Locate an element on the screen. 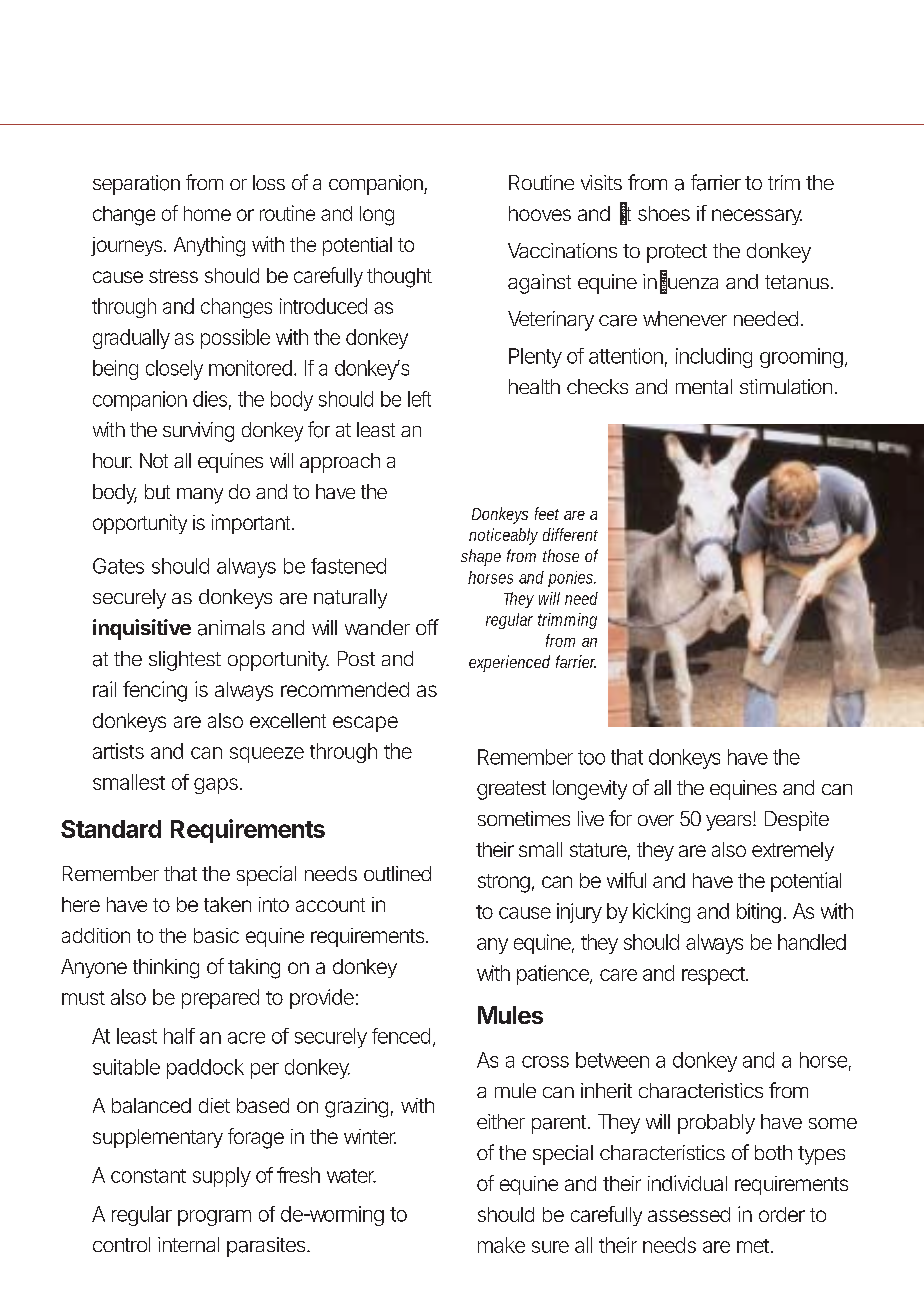 The width and height of the screenshot is (924, 1313). different is located at coordinates (570, 534).
